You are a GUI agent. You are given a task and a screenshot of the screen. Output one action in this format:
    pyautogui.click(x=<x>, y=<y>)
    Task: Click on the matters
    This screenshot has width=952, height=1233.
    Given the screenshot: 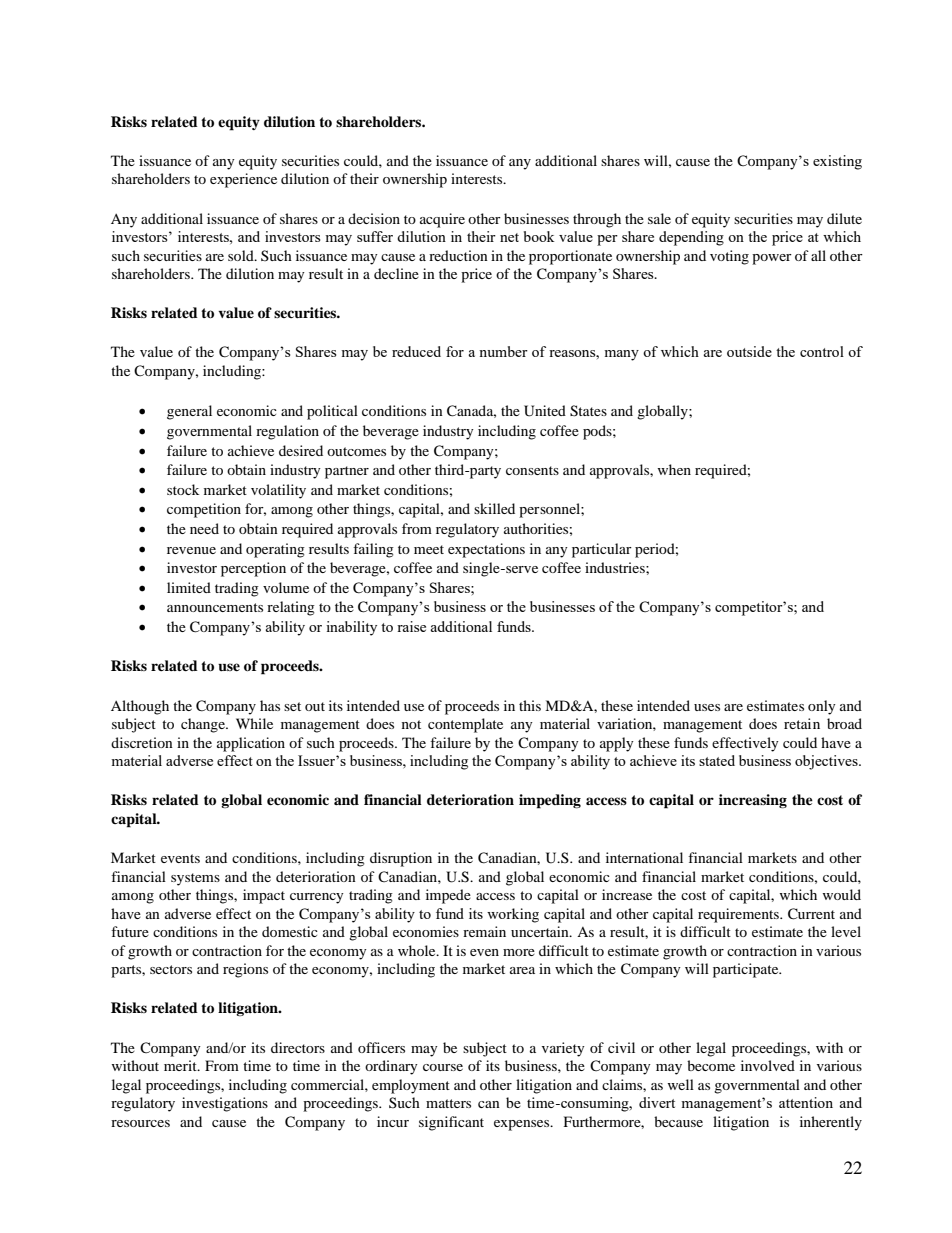 What is the action you would take?
    pyautogui.click(x=448, y=1103)
